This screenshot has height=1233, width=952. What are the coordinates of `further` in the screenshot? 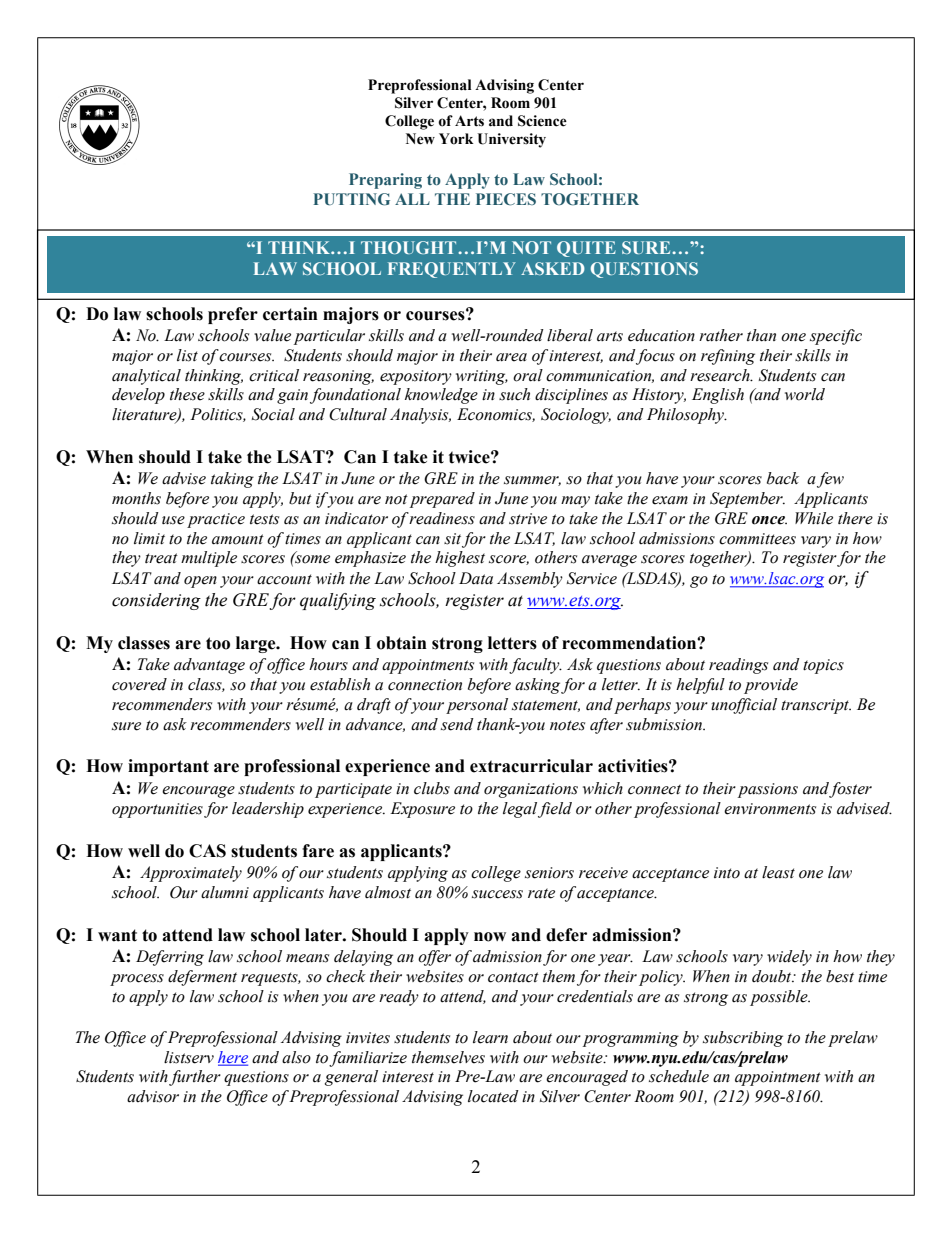 It's located at (195, 1078).
